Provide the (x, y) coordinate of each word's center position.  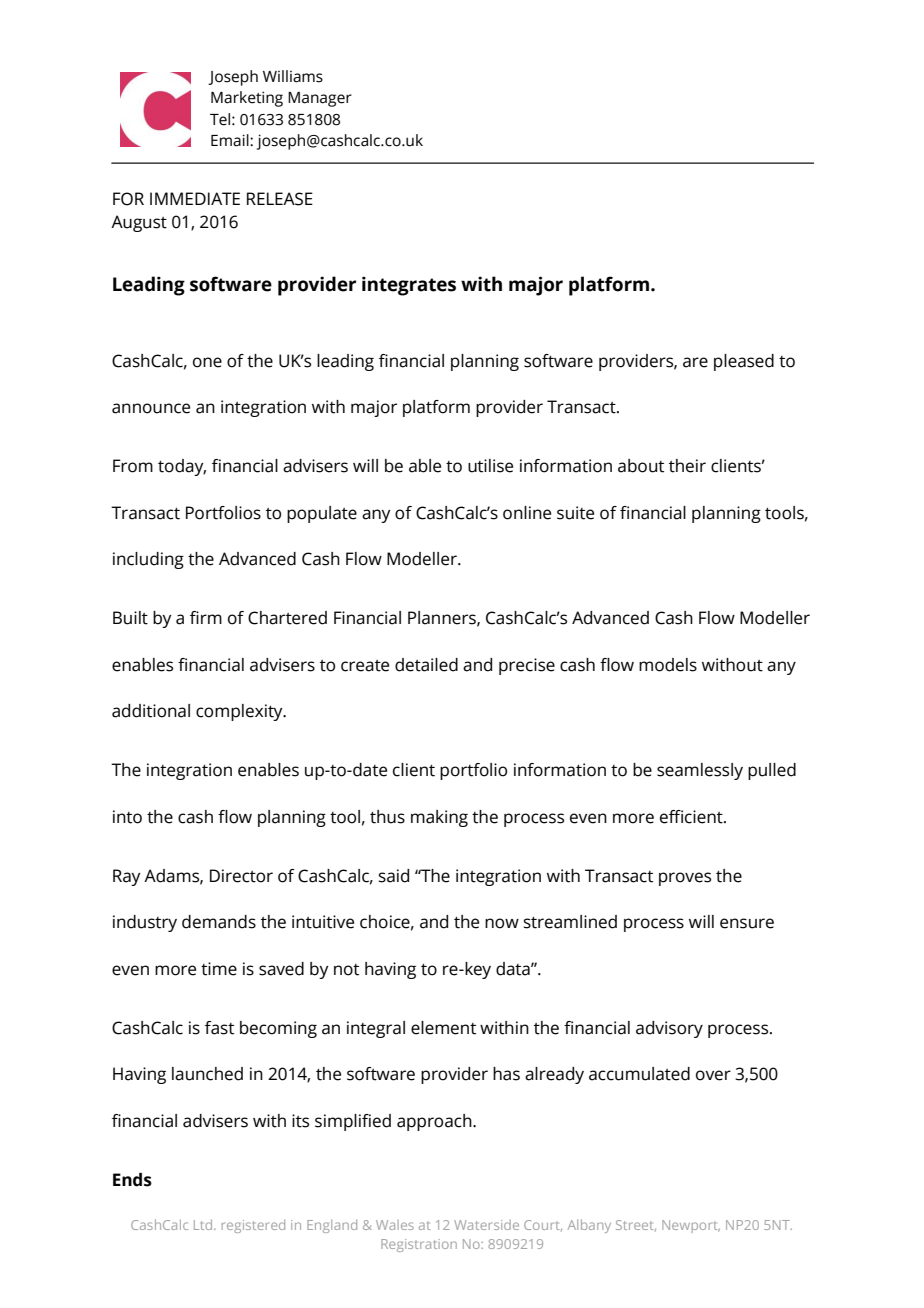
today (182, 467)
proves (685, 879)
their (687, 466)
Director (241, 876)
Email (231, 140)
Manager (320, 99)
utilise (490, 466)
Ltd (204, 1224)
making (439, 818)
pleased (744, 362)
